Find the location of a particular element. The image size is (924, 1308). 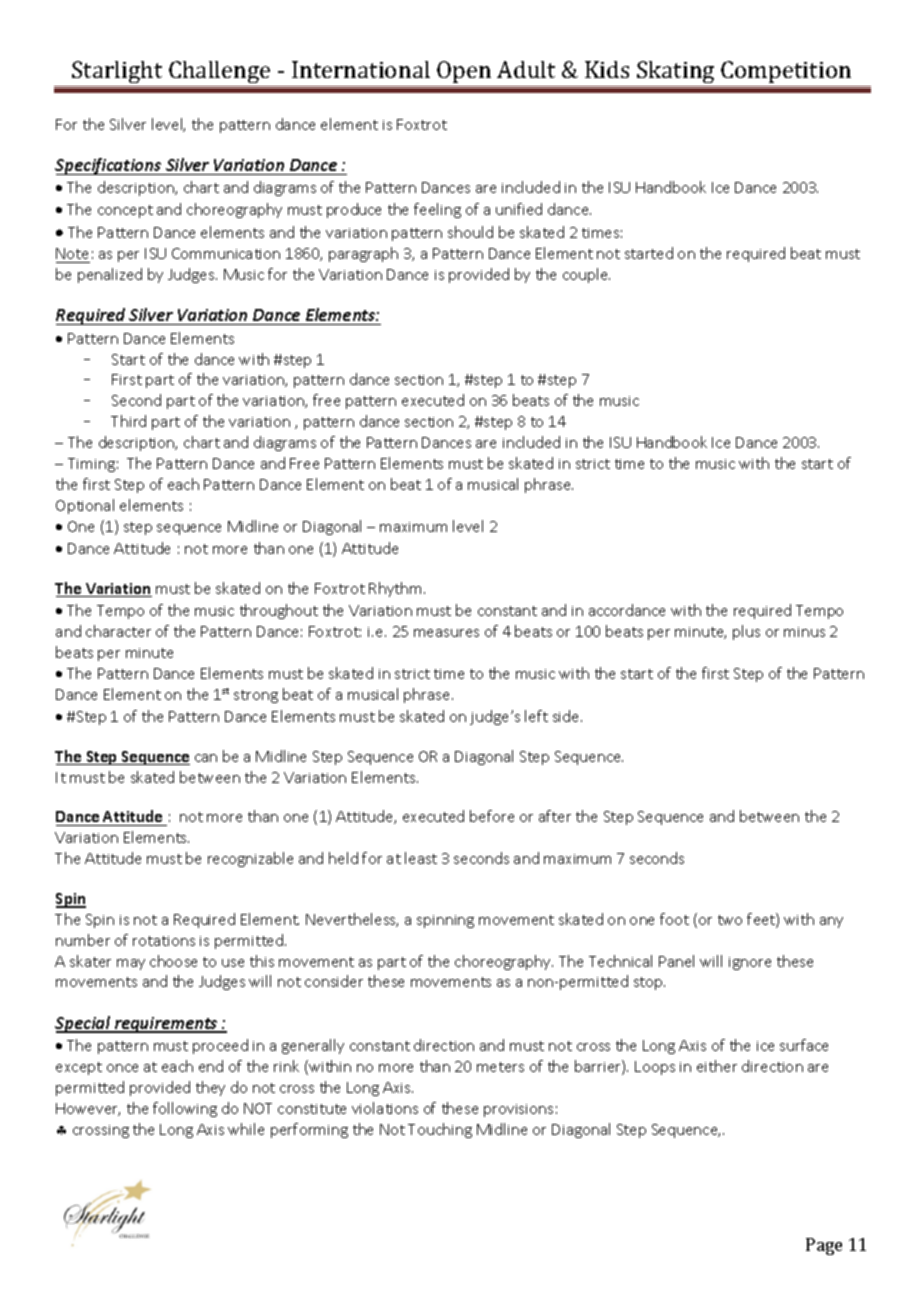

should is located at coordinates (470, 232).
